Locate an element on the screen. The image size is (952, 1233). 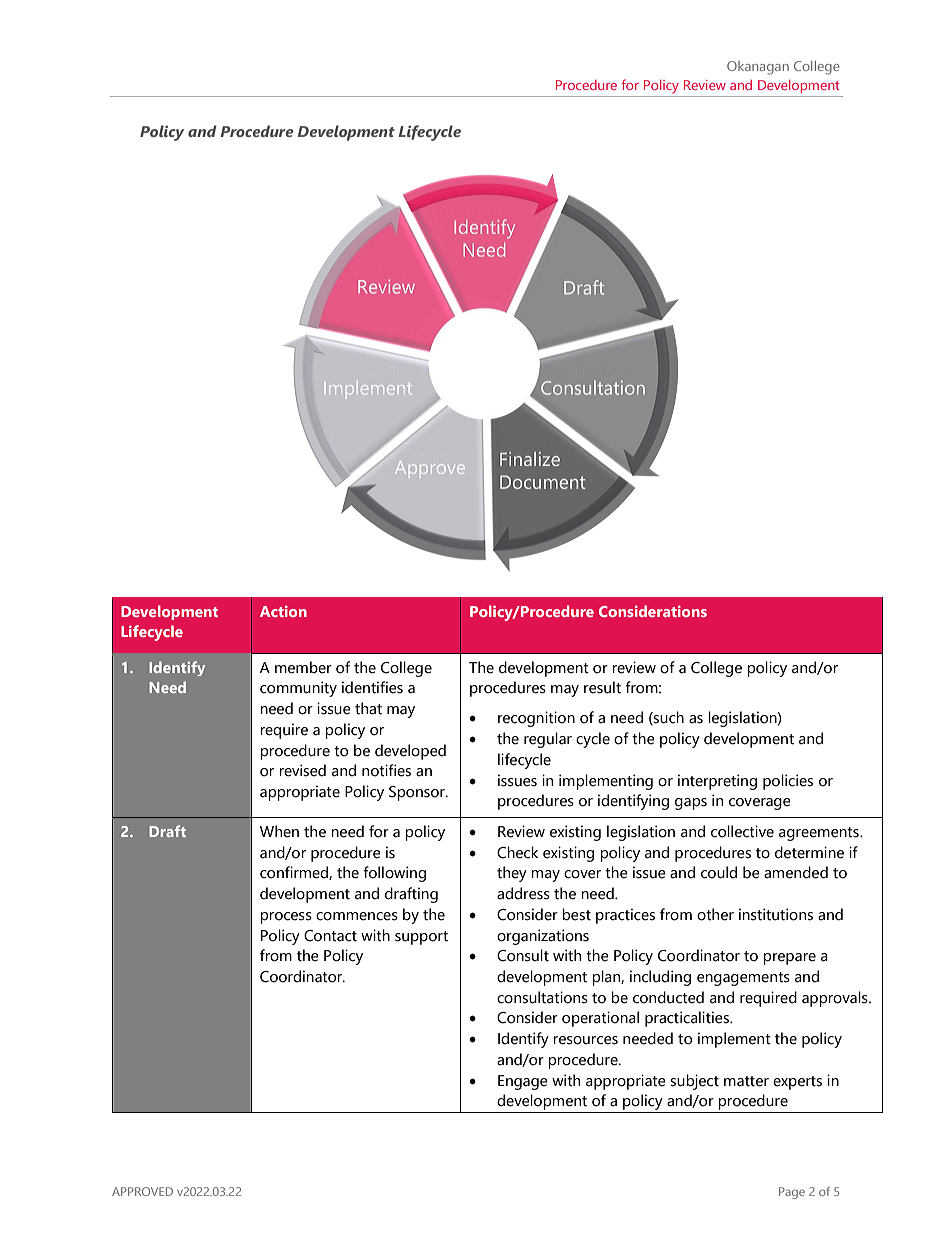
Action is located at coordinates (283, 611).
